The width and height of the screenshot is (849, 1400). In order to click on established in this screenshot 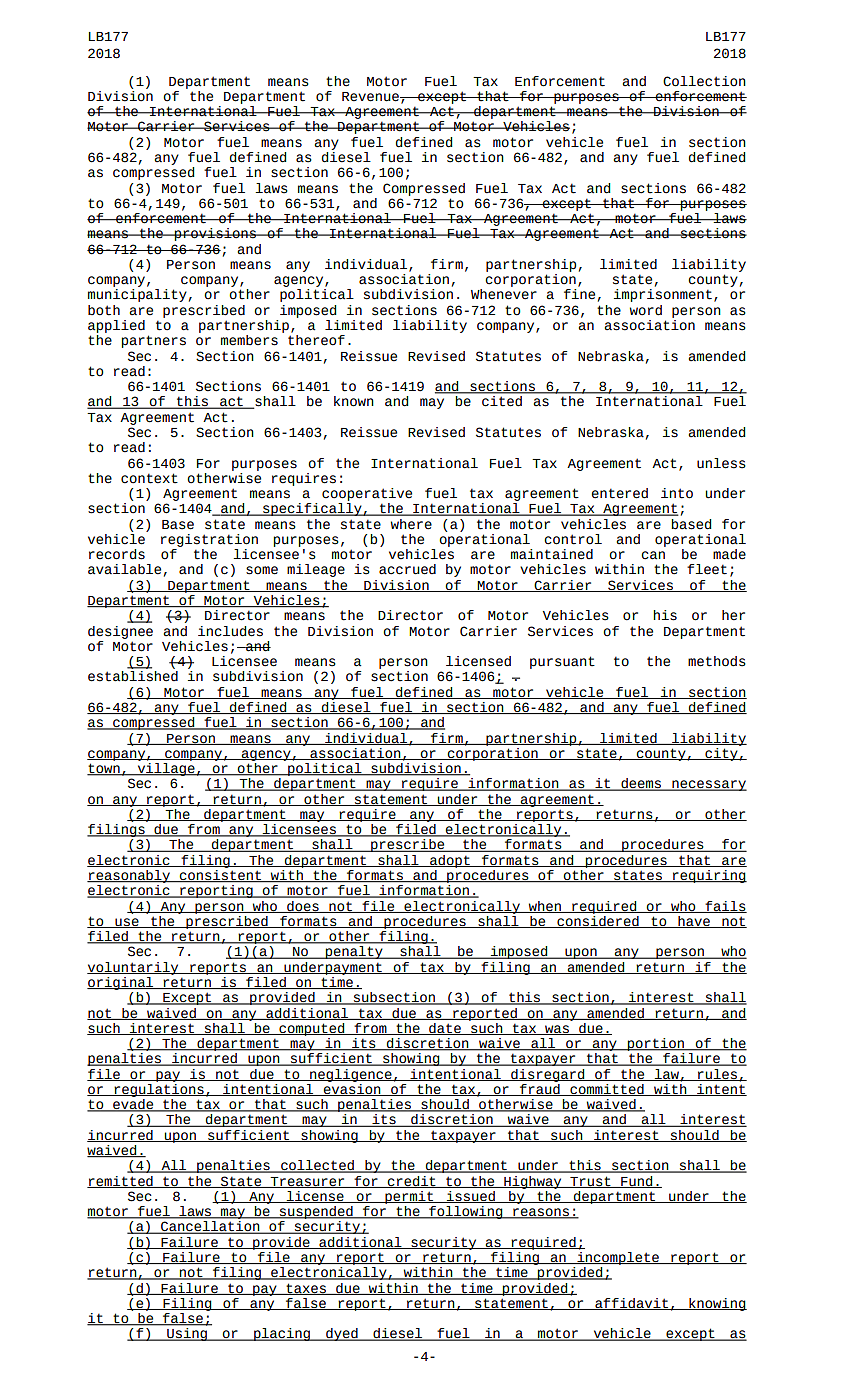, I will do `click(133, 676)`.
